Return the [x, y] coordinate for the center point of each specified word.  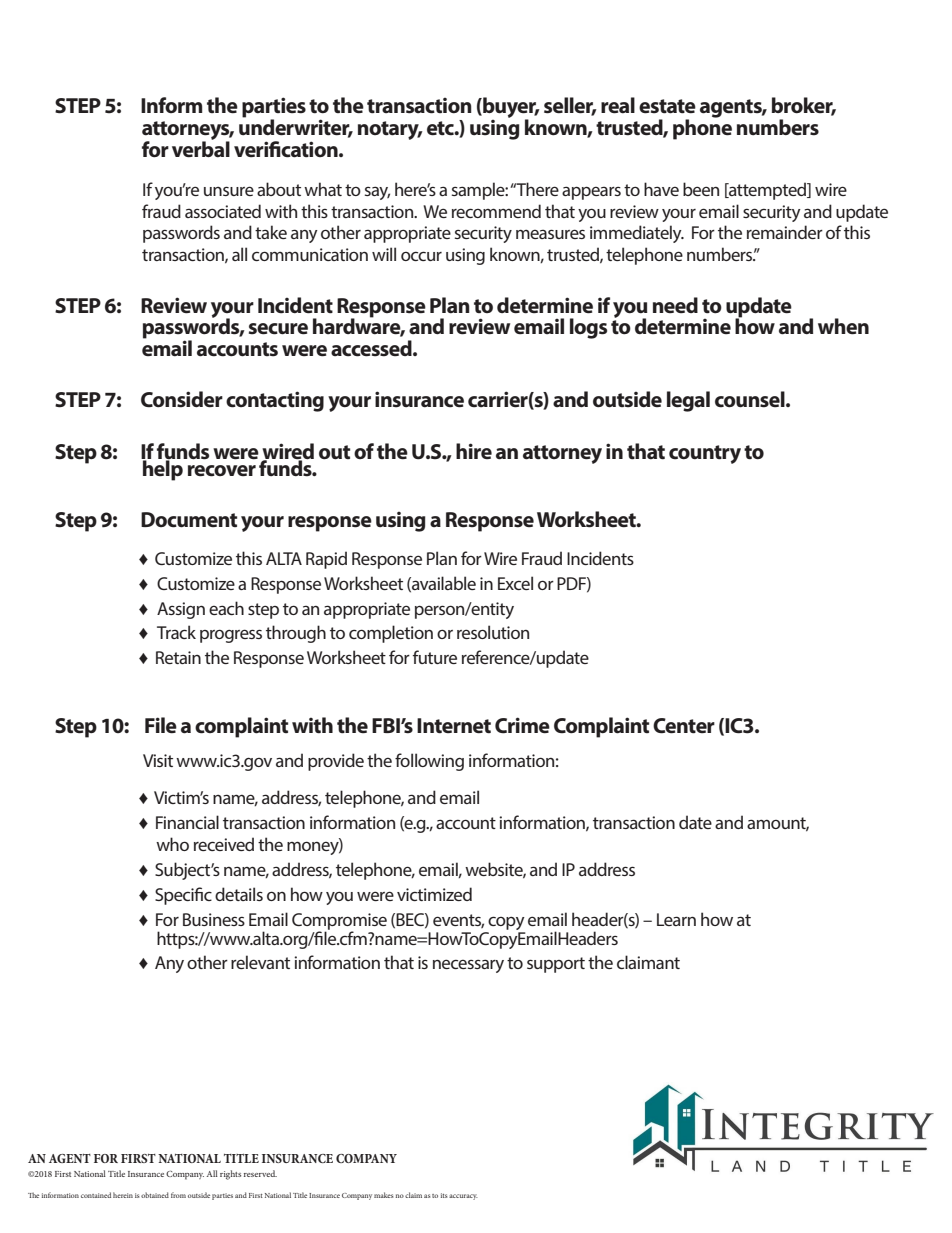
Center [684, 726]
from [178, 1195]
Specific [183, 896]
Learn [676, 919]
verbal [201, 148]
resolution [493, 632]
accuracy [463, 1197]
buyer [510, 109]
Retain [178, 657]
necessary [468, 966]
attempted [768, 191]
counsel [751, 399]
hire [474, 451]
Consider [182, 399]
